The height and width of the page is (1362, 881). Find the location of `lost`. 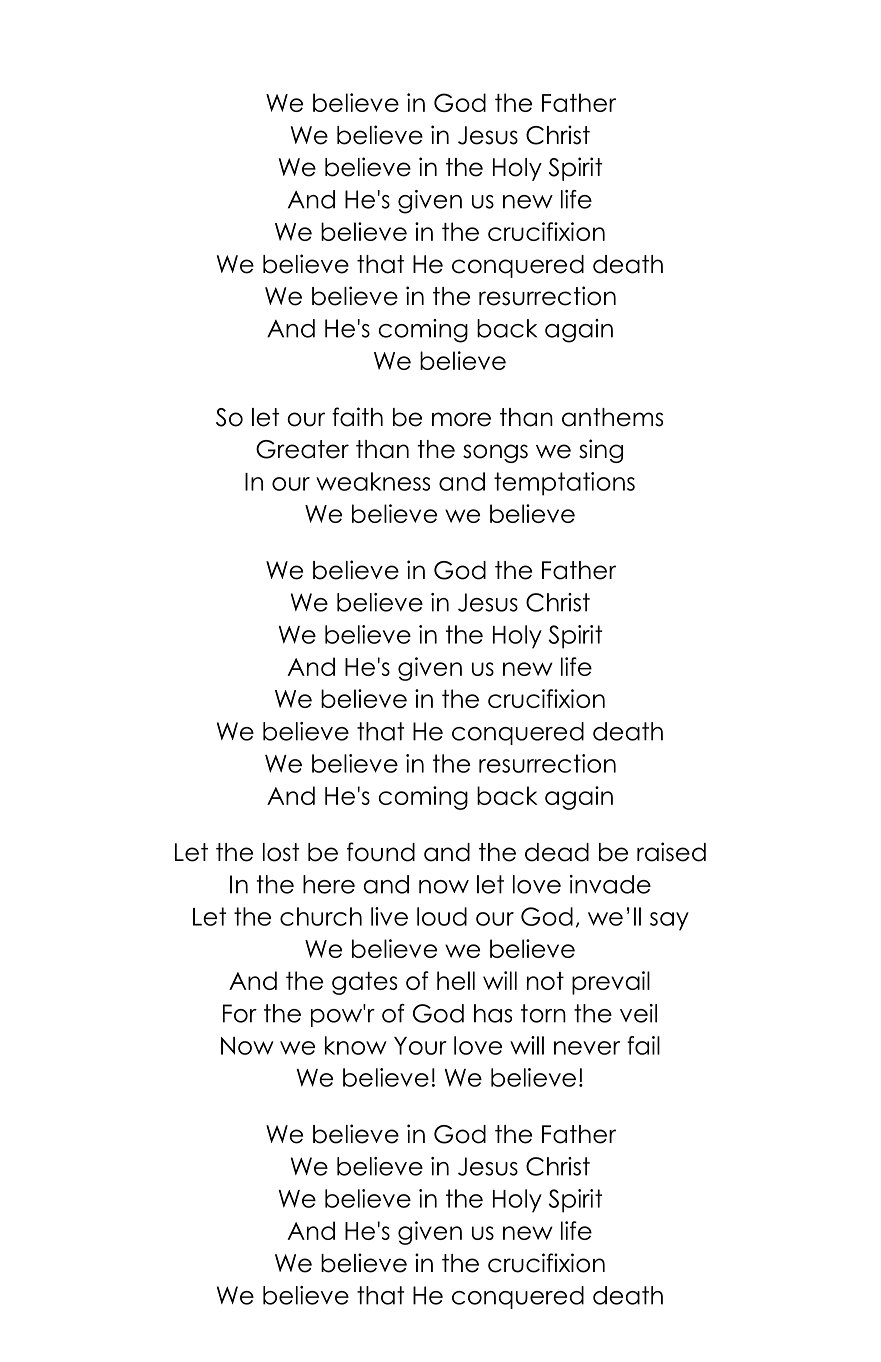

lost is located at coordinates (281, 852).
